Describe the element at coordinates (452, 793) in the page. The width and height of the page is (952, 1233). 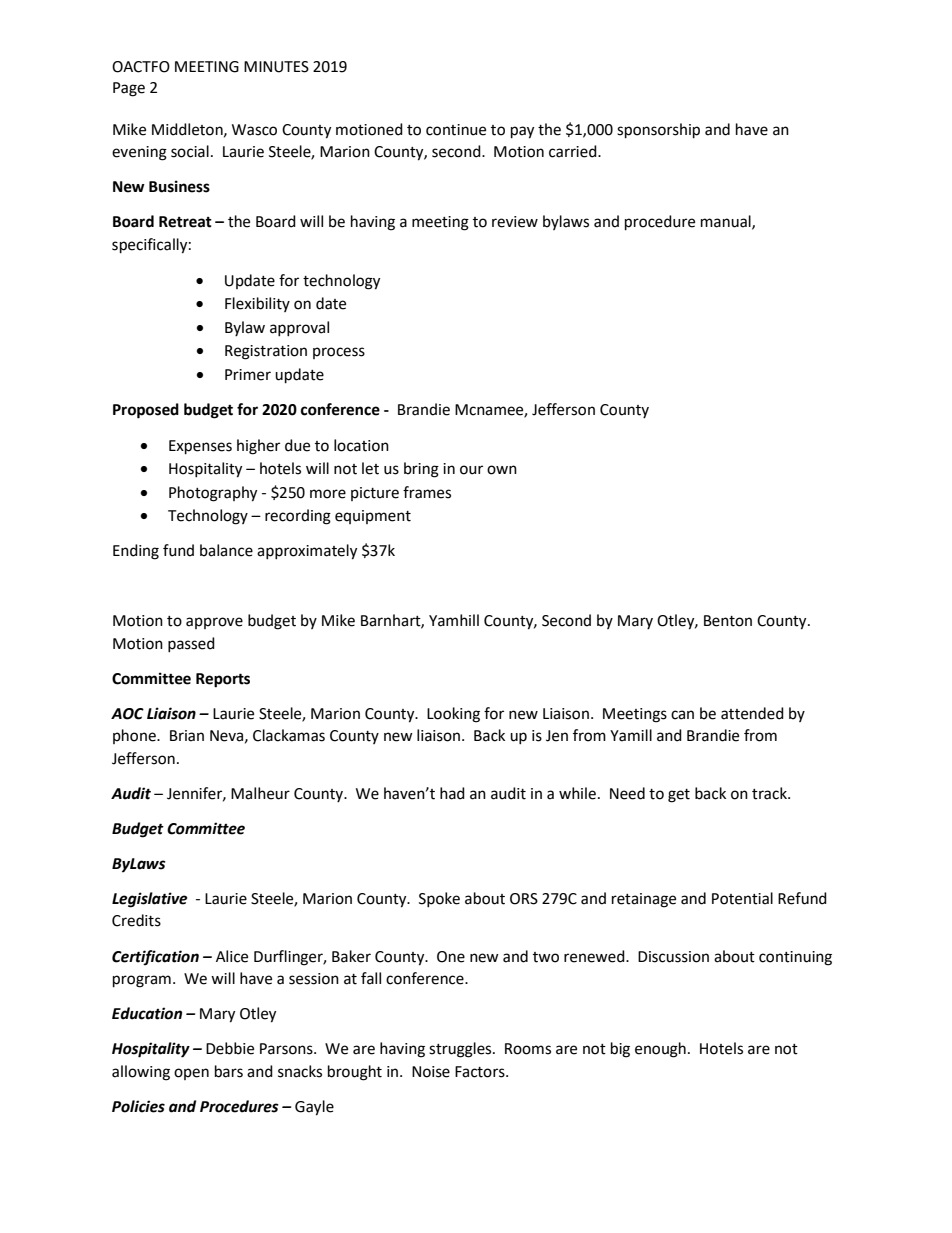
I see `had` at that location.
